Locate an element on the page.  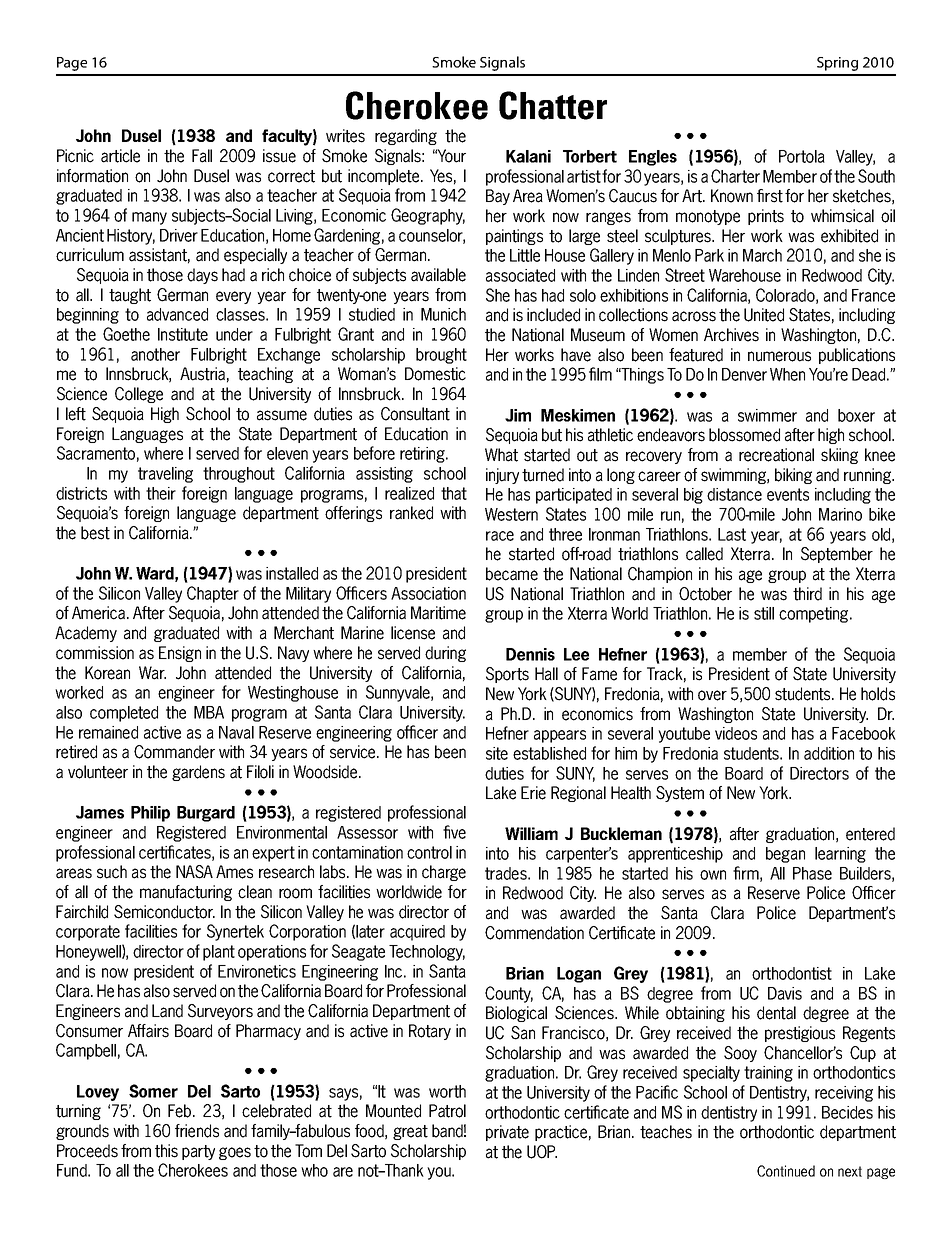
this is located at coordinates (166, 1151).
